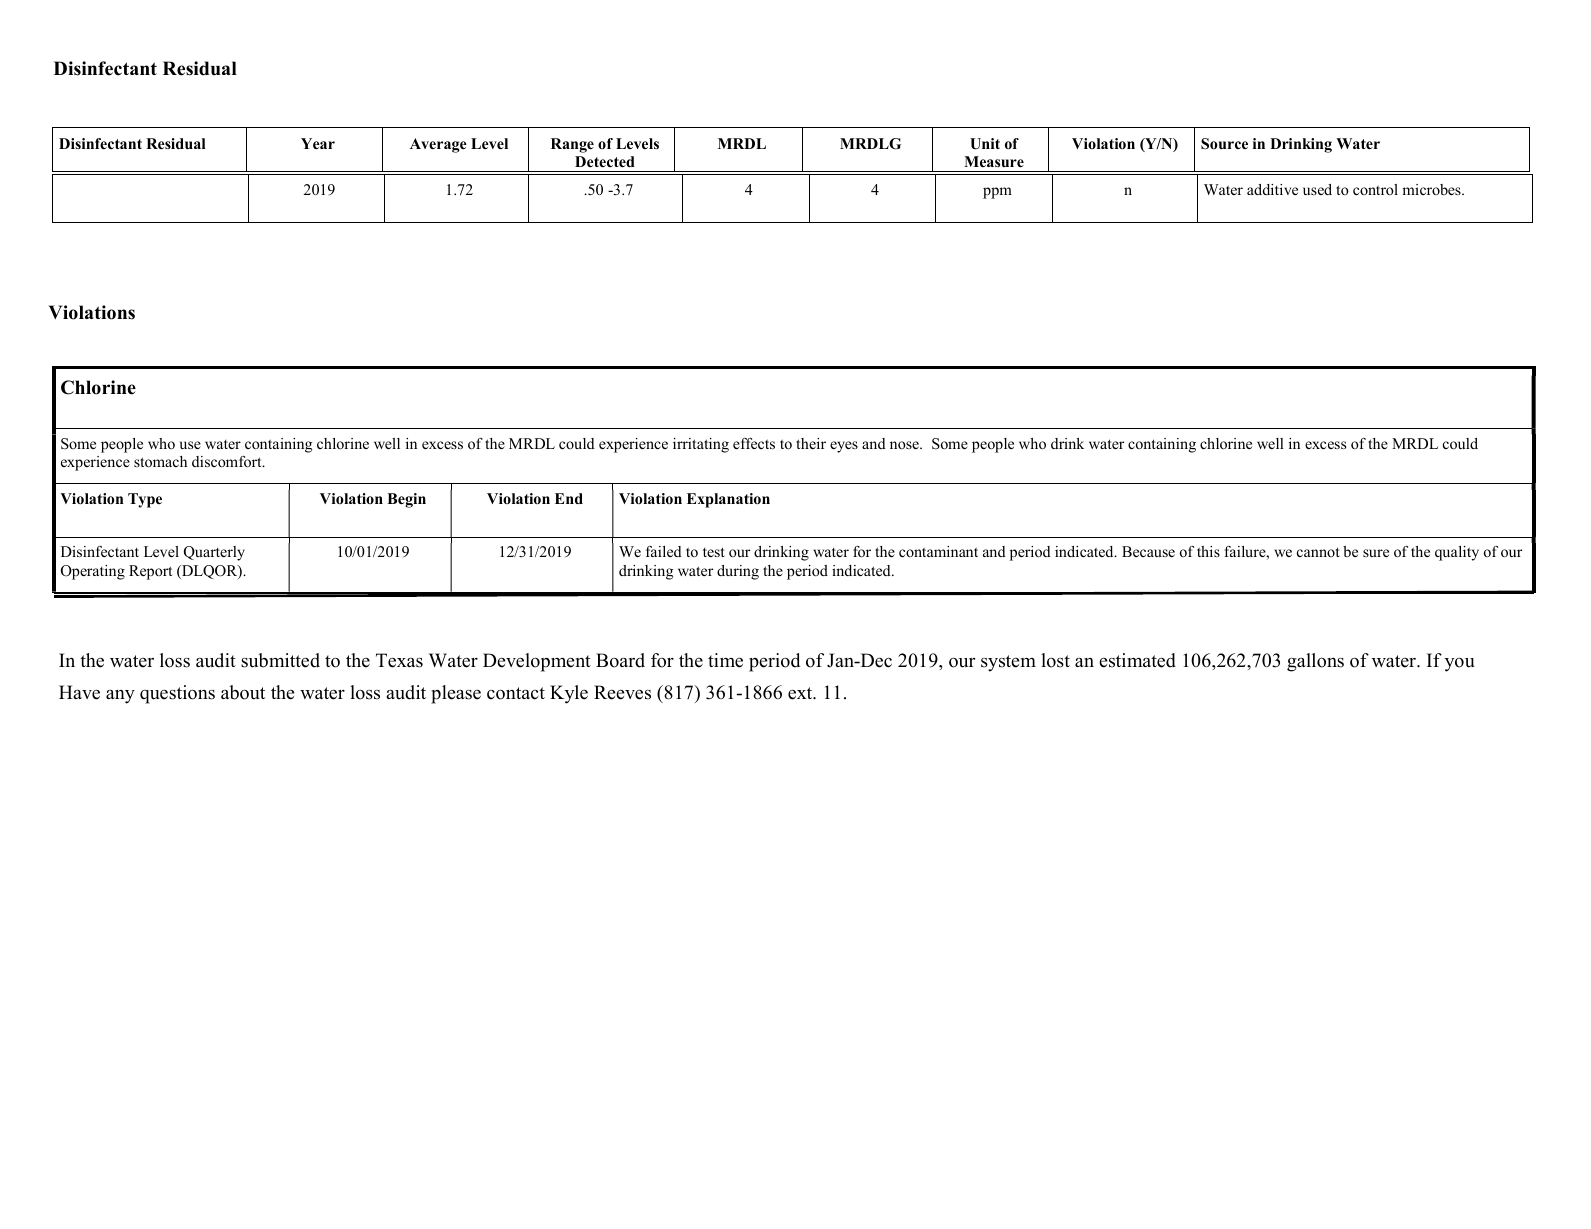 Image resolution: width=1591 pixels, height=1229 pixels. I want to click on Year, so click(318, 143).
